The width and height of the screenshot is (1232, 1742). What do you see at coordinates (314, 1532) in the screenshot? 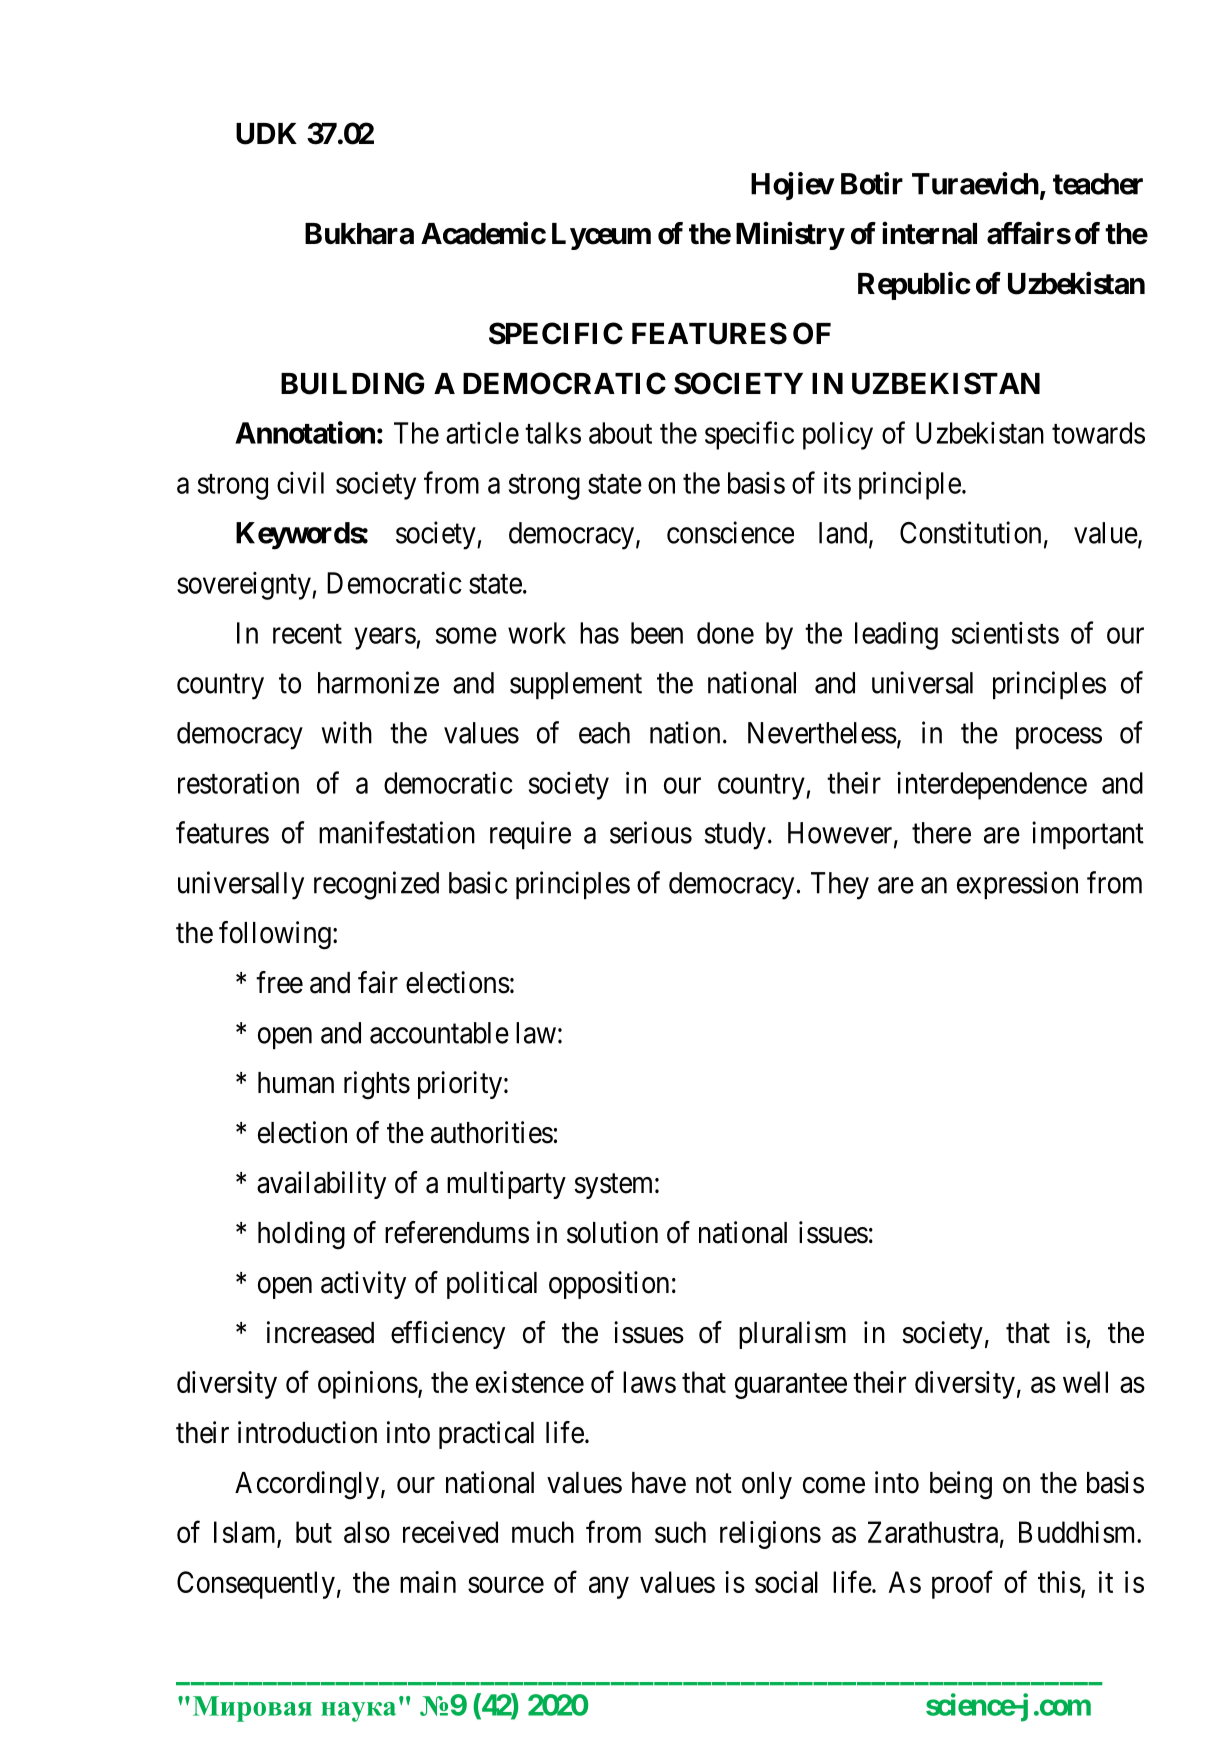
I see `but` at bounding box center [314, 1532].
